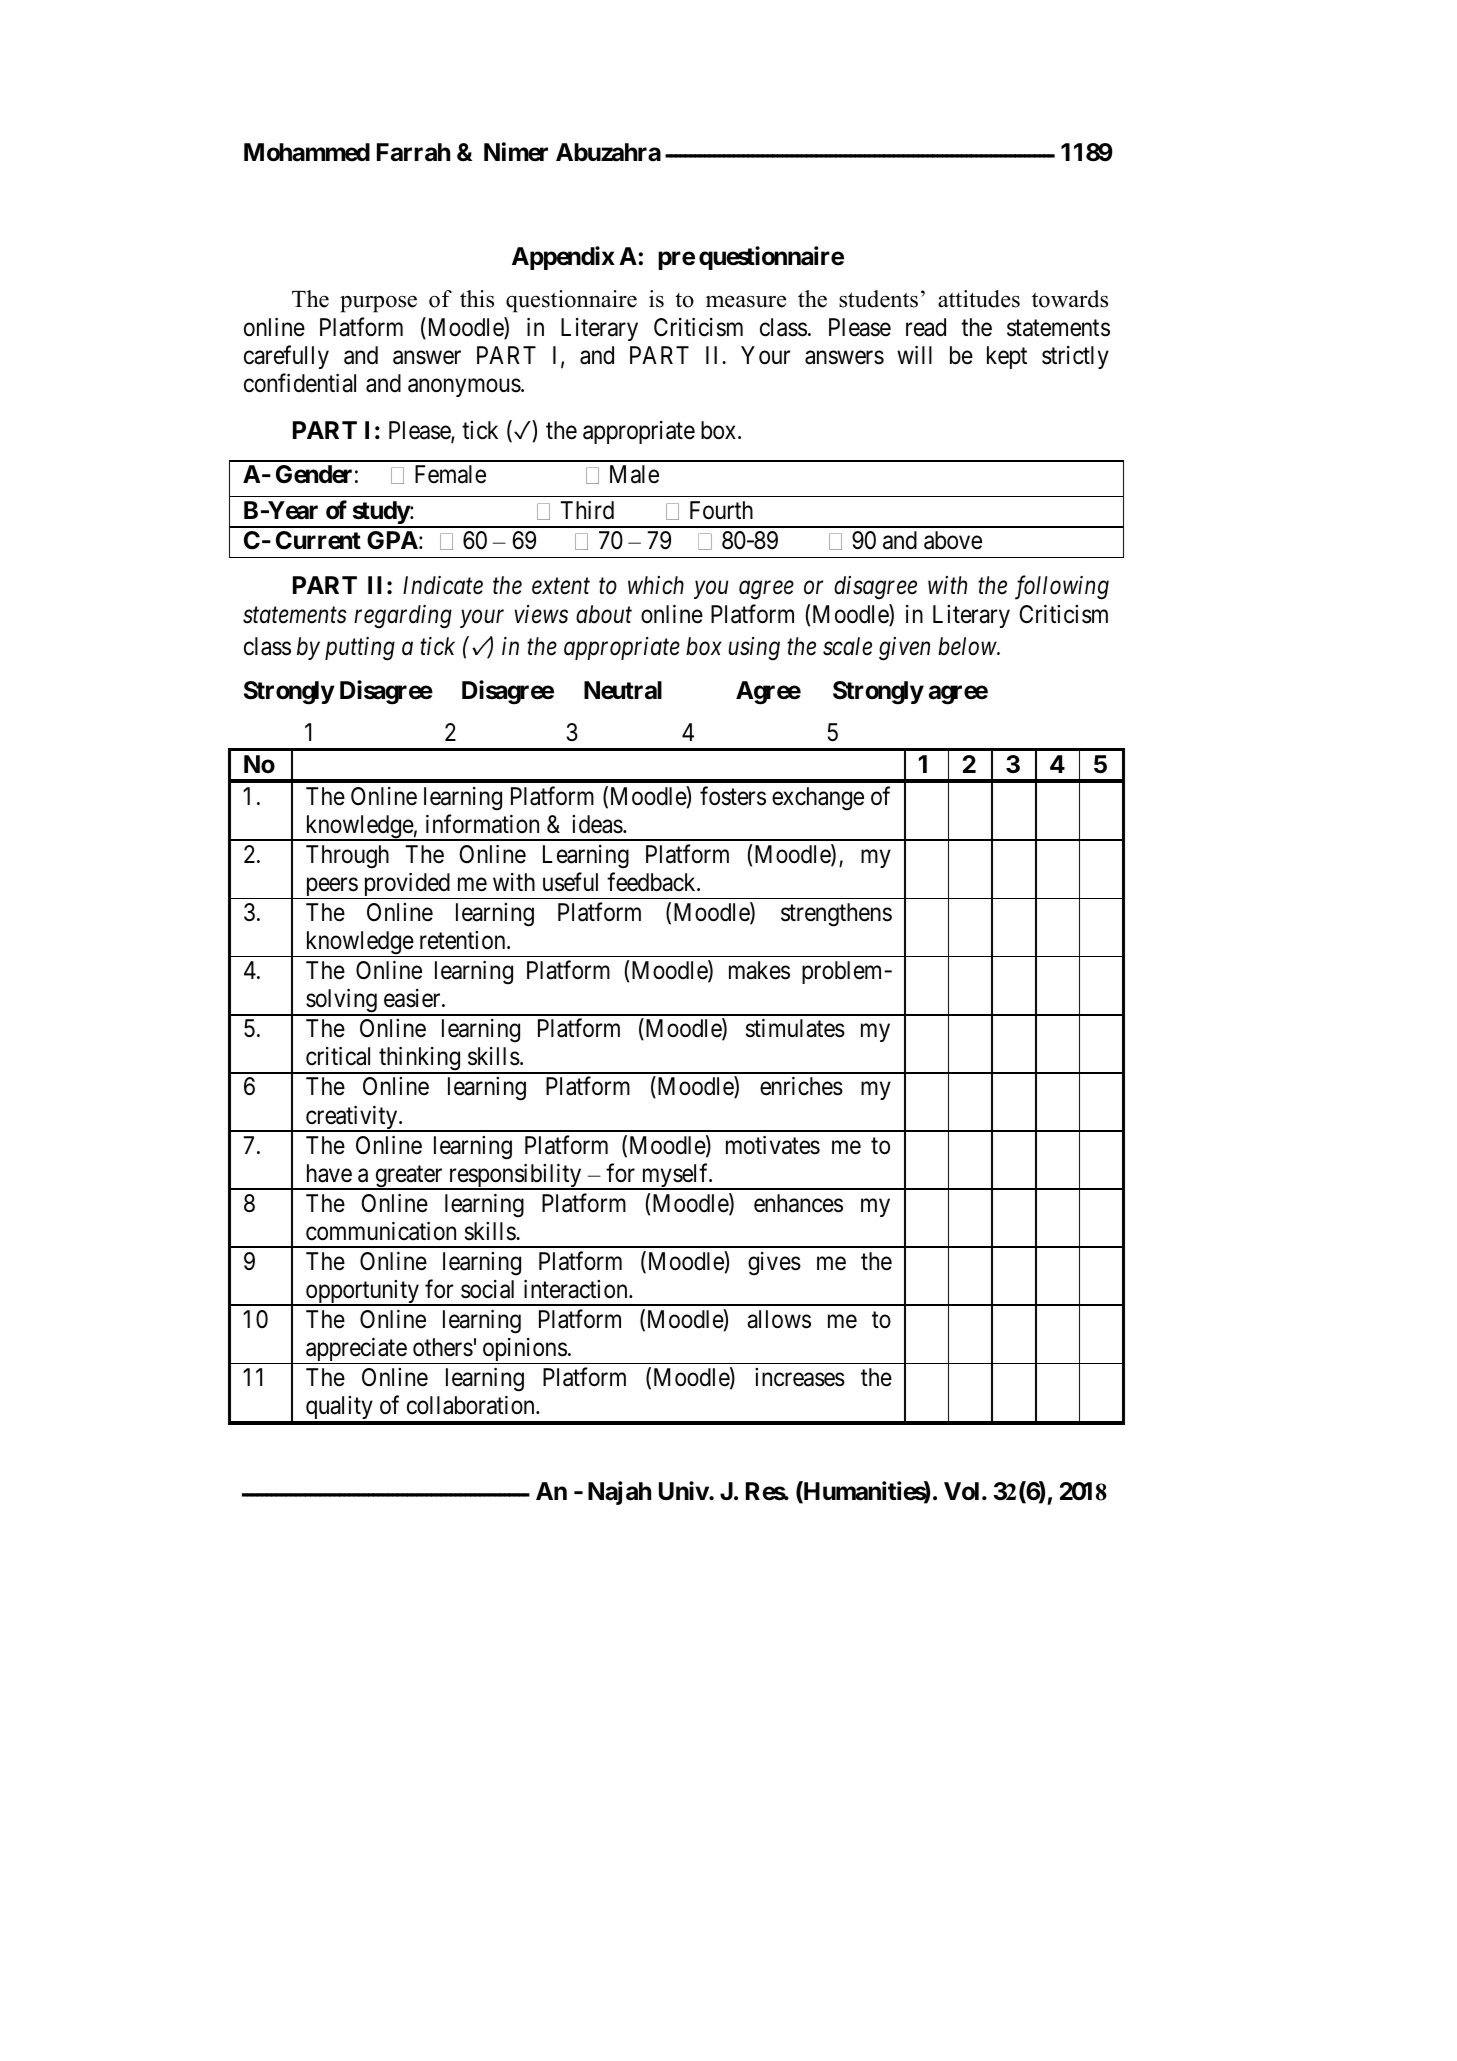  What do you see at coordinates (818, 799) in the screenshot?
I see `exchange` at bounding box center [818, 799].
